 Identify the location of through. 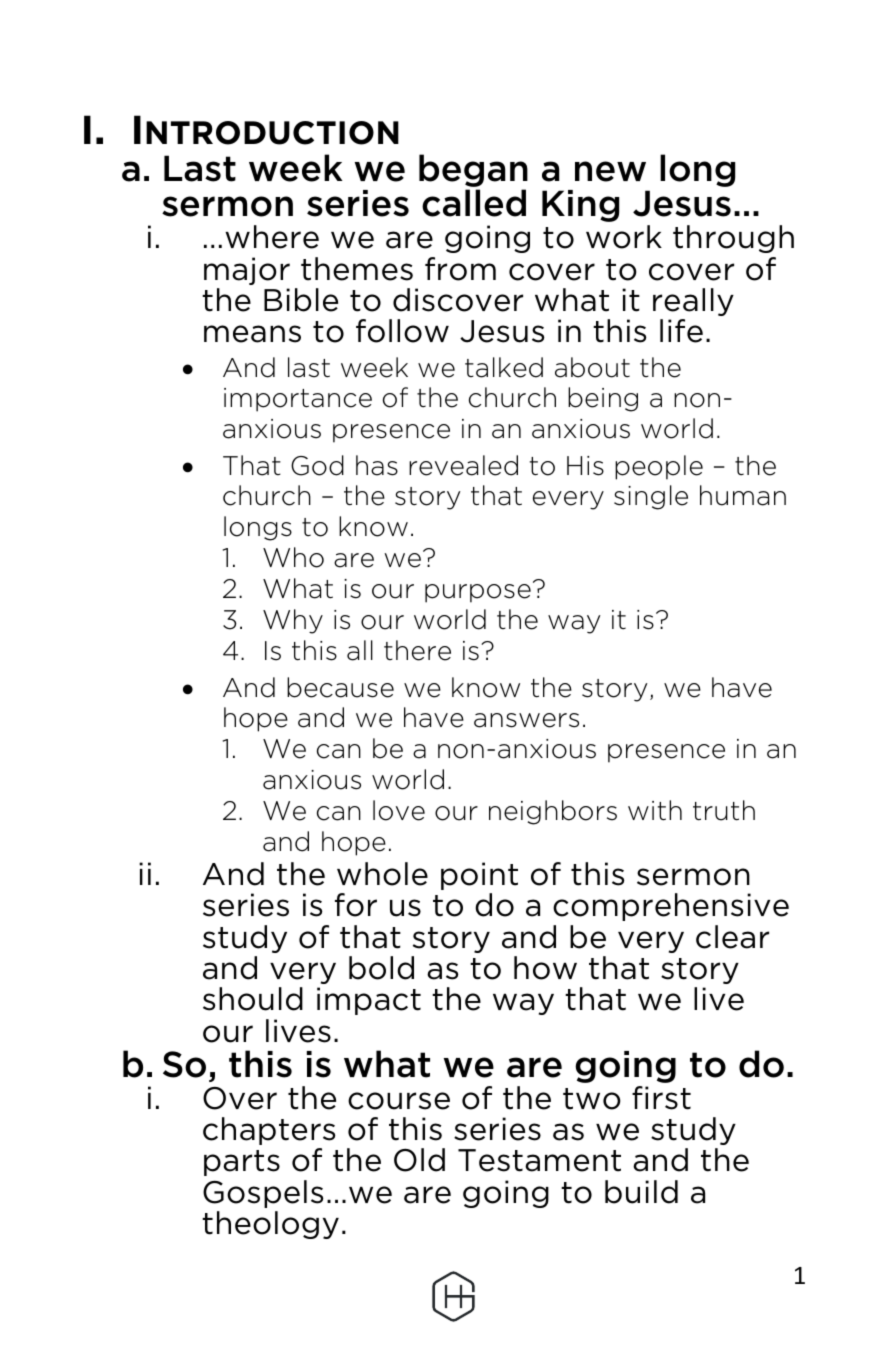
(733, 239).
